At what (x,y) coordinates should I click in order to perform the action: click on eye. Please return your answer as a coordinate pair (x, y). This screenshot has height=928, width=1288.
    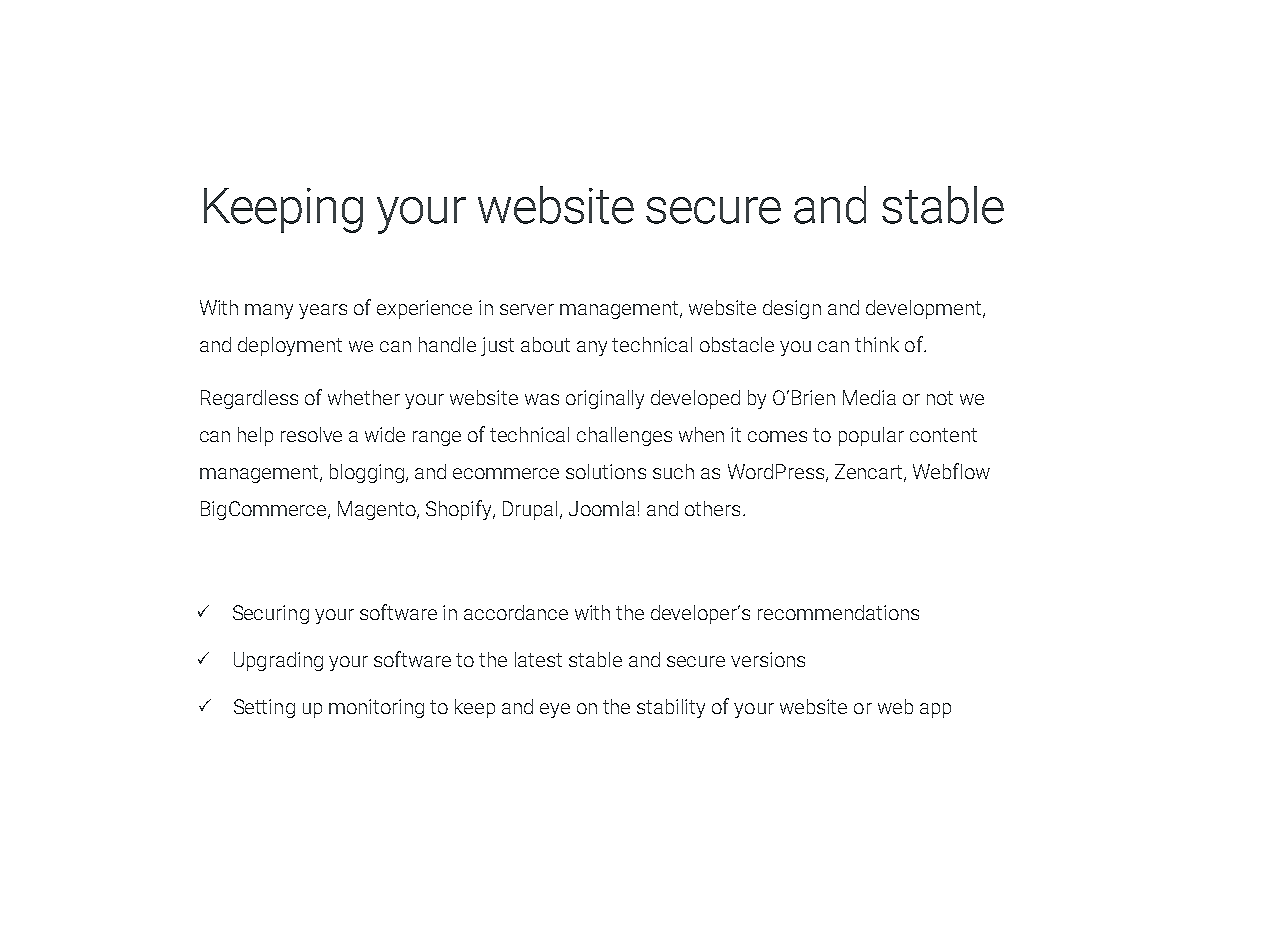
    Looking at the image, I should click on (555, 710).
